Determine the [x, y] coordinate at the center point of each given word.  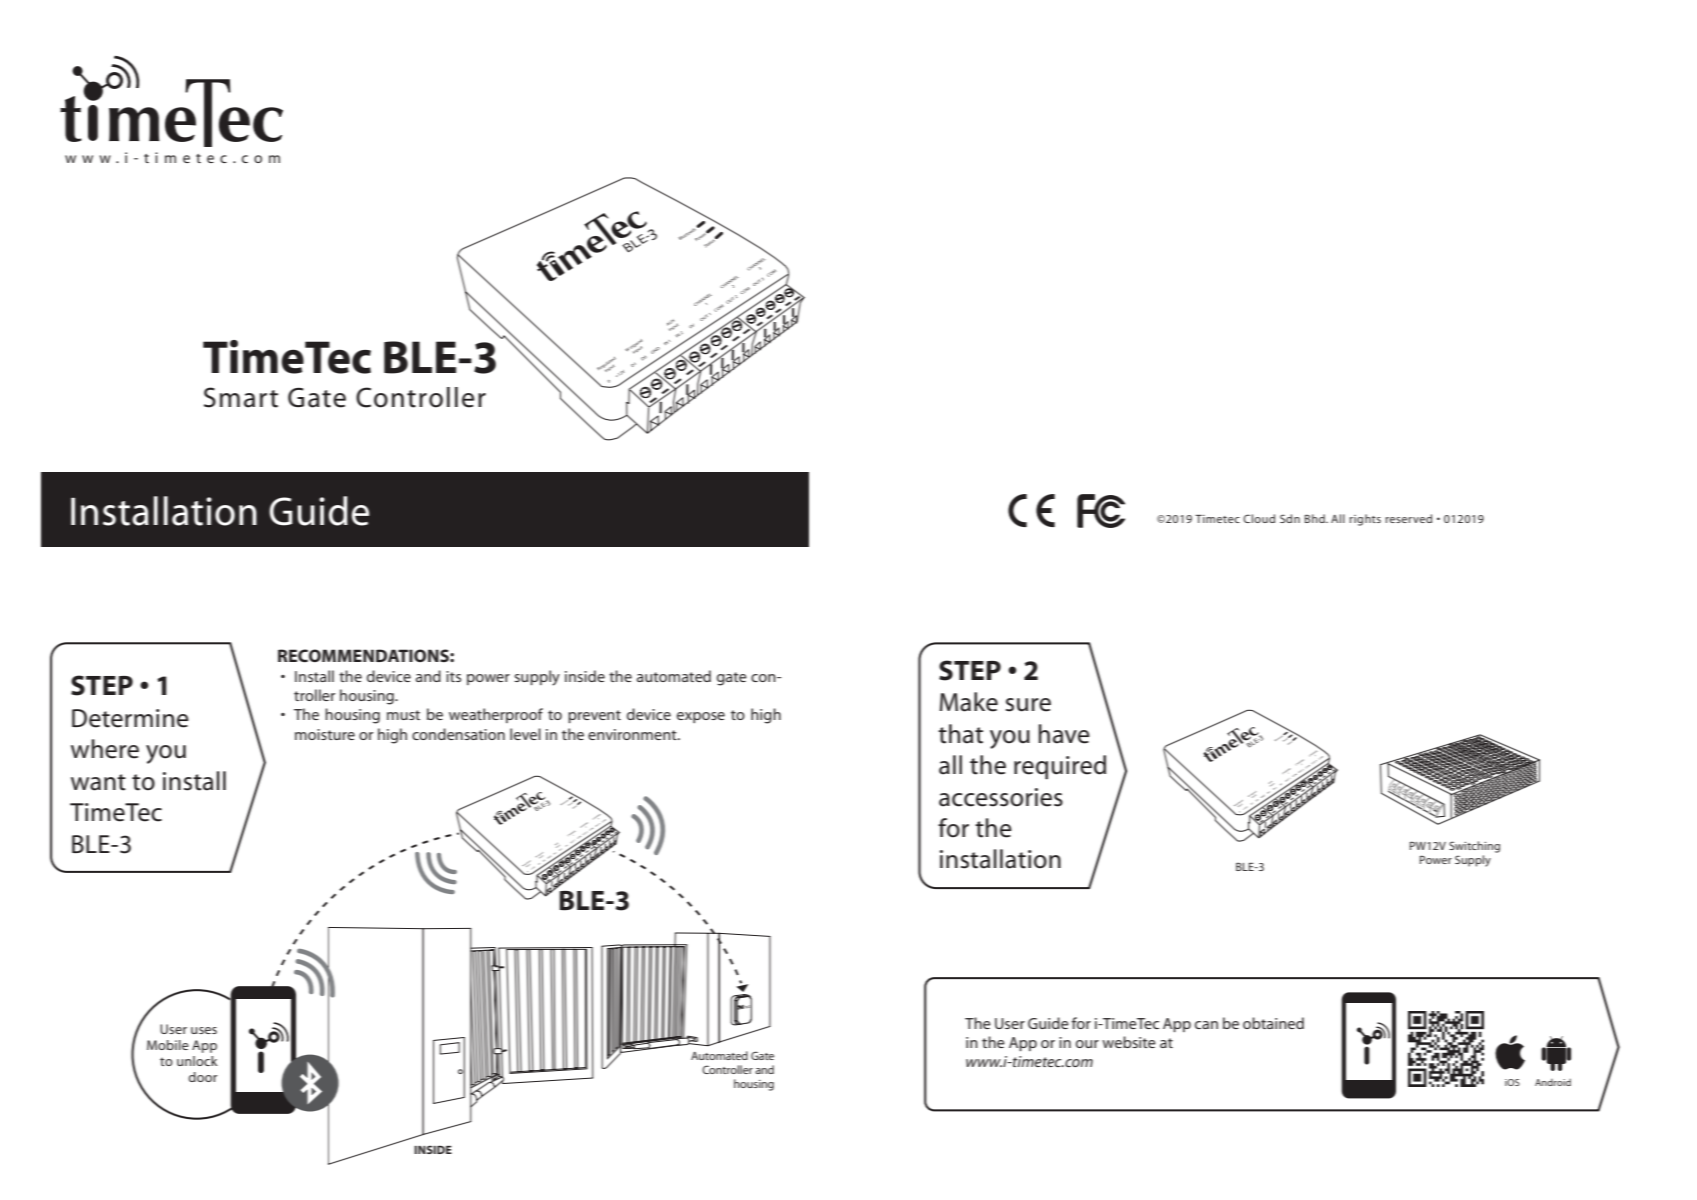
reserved [1408, 518]
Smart [241, 397]
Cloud [1259, 518]
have [1064, 734]
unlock [197, 1061]
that [960, 734]
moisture [325, 734]
